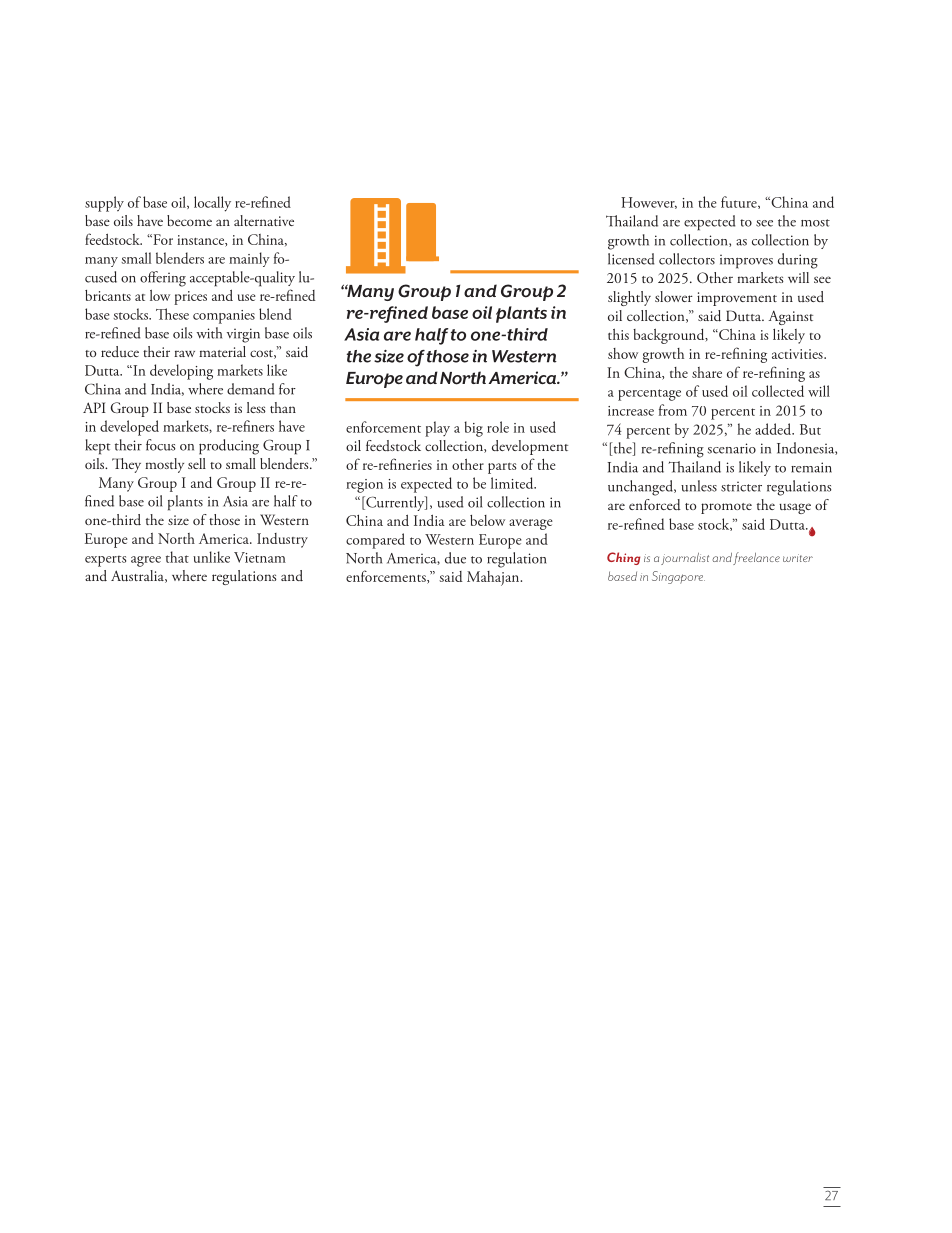 This screenshot has height=1233, width=952. Describe the element at coordinates (264, 220) in the screenshot. I see `alternative` at that location.
